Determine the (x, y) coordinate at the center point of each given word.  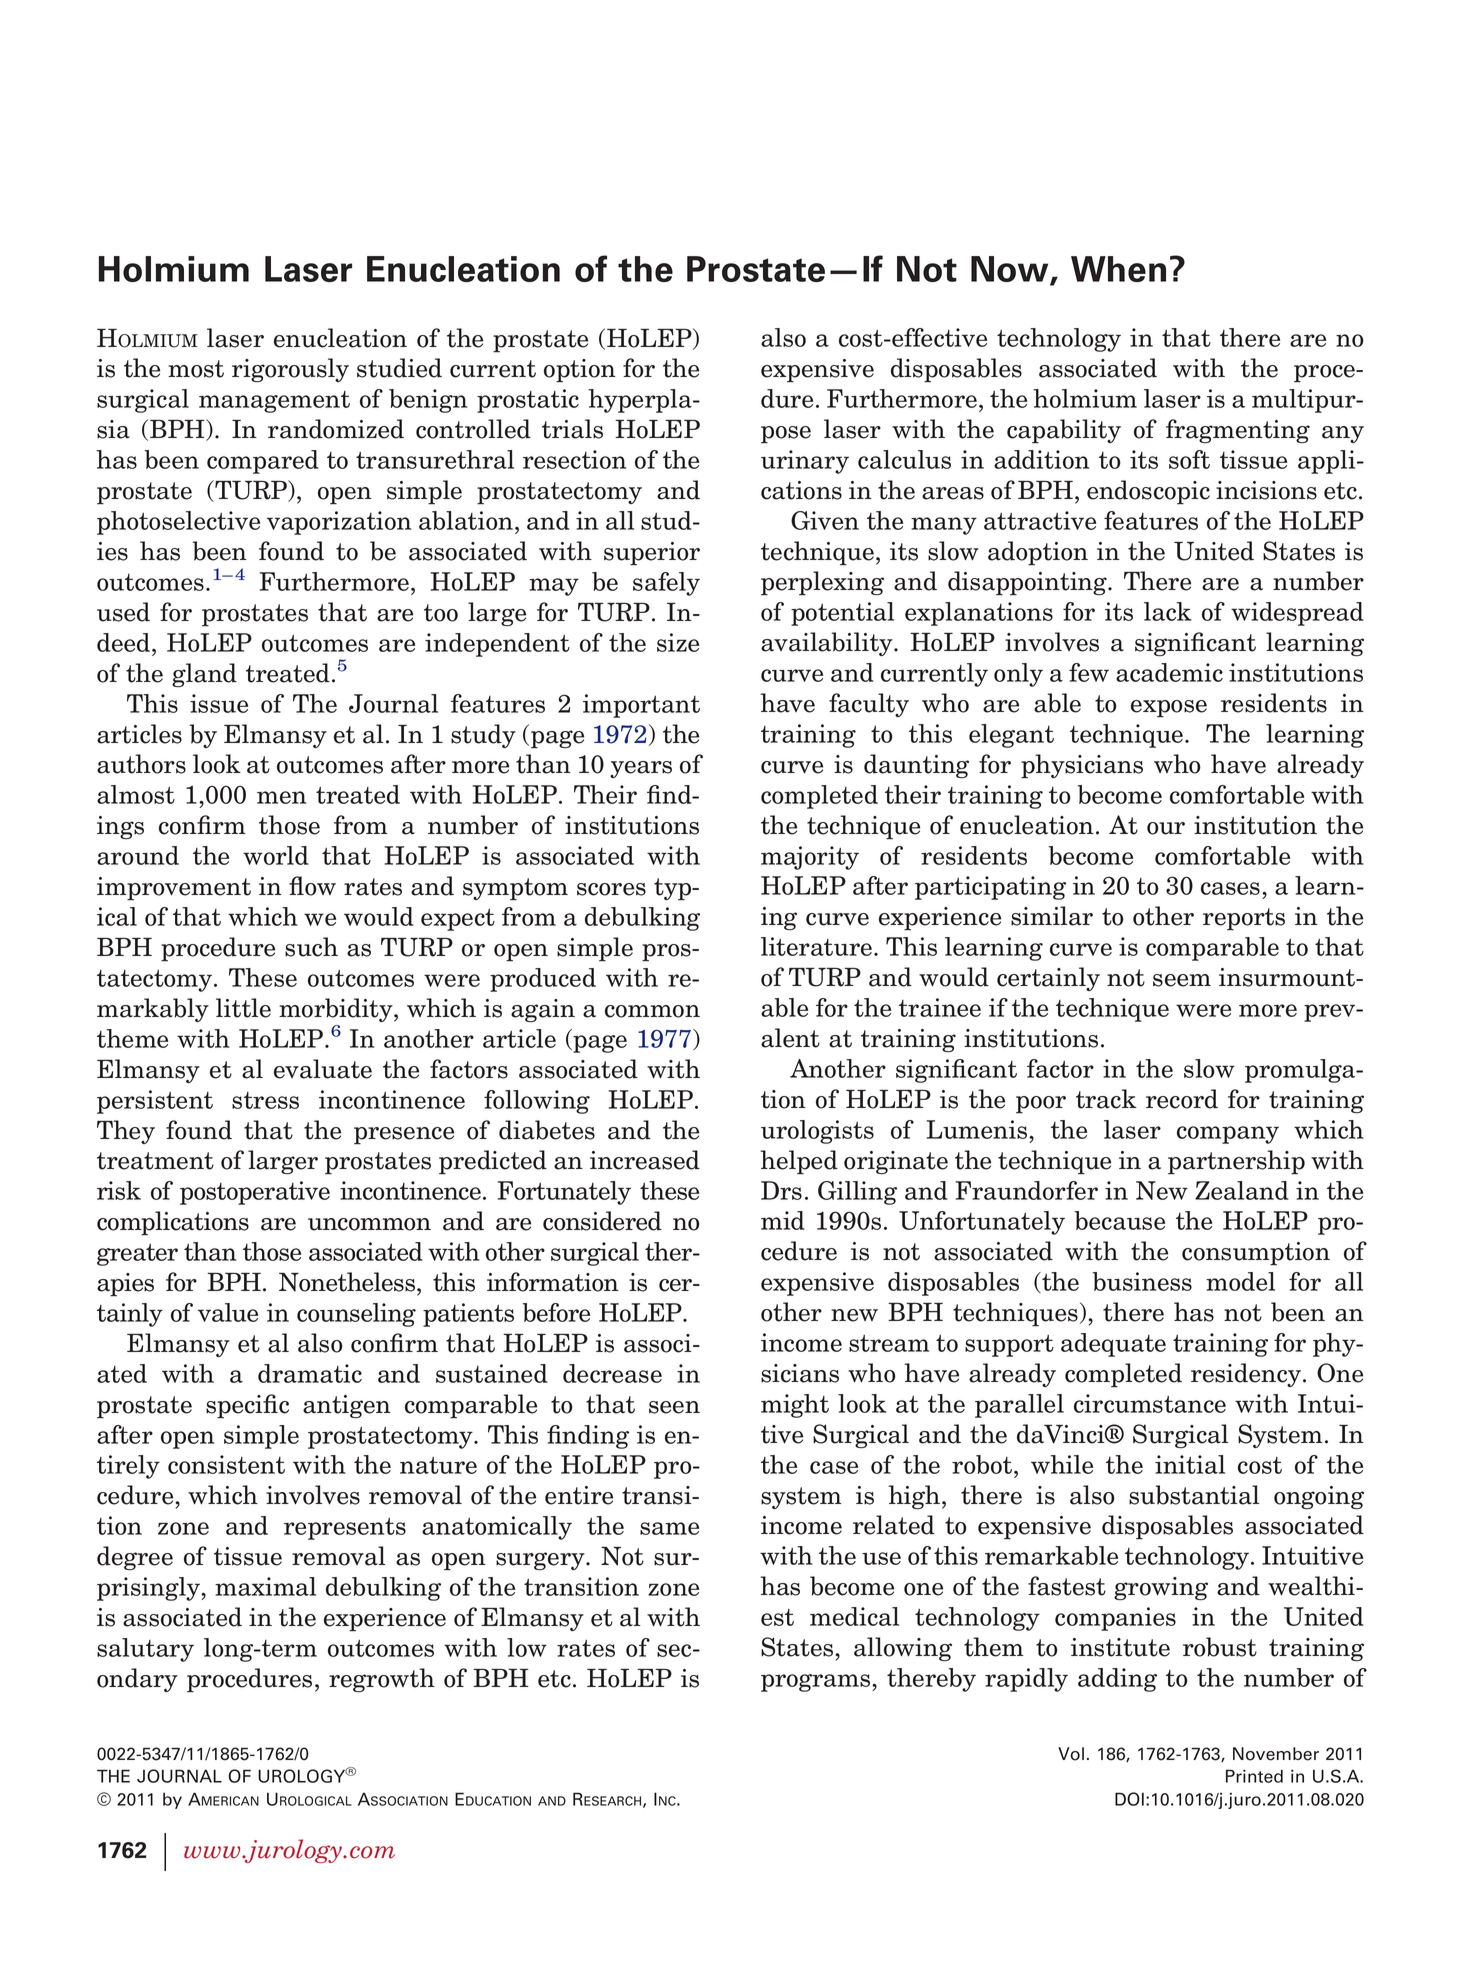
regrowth (382, 1680)
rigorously (290, 370)
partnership (1236, 1162)
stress (265, 1100)
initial (1190, 1464)
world (276, 855)
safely (666, 584)
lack (1167, 611)
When (1118, 269)
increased (645, 1160)
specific (247, 1406)
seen (674, 1407)
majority (810, 858)
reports (1244, 919)
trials (572, 429)
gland (204, 675)
